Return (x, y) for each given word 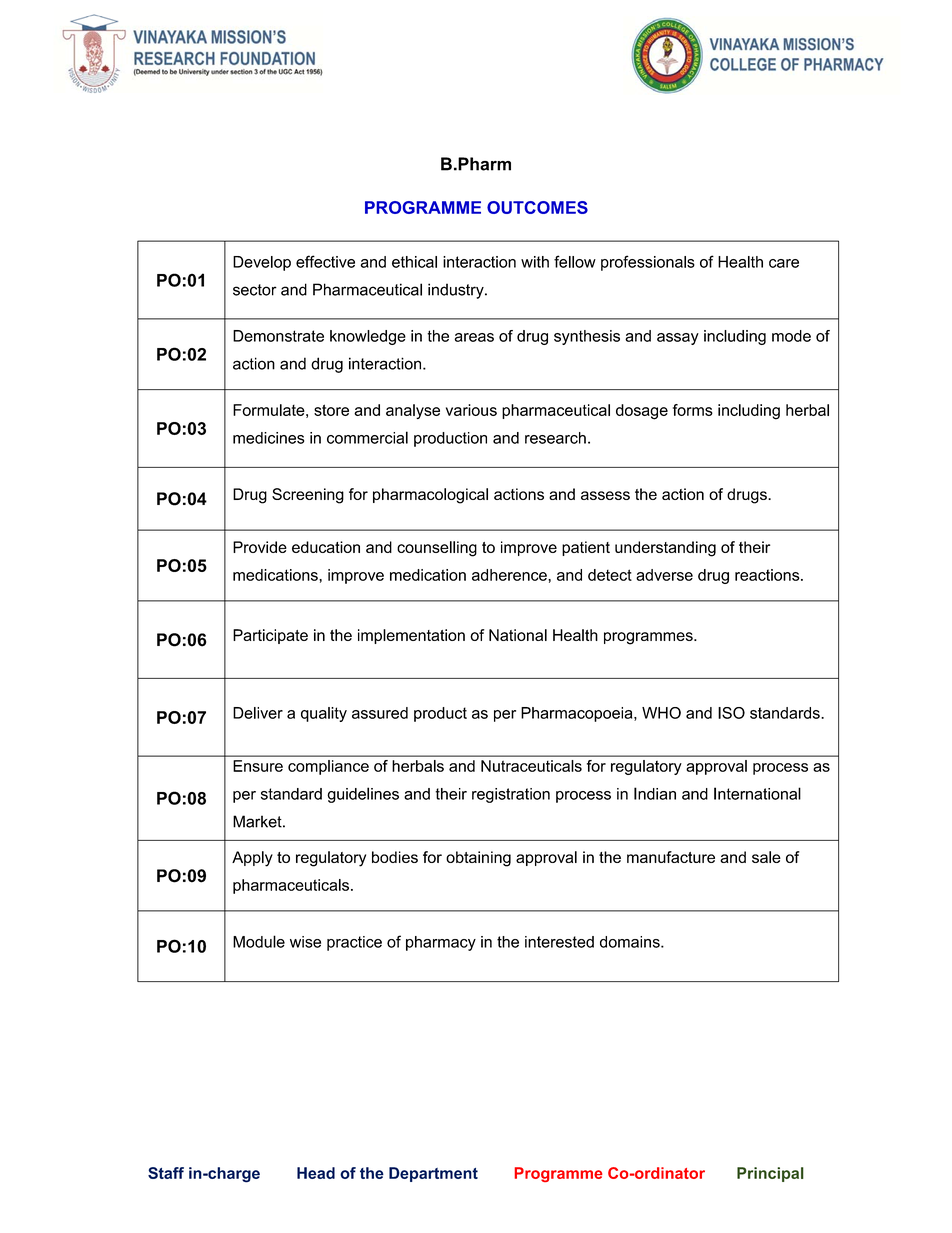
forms (693, 410)
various (471, 410)
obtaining (478, 859)
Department (433, 1174)
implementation (411, 636)
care (784, 263)
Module (259, 941)
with (535, 262)
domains (631, 942)
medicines (268, 438)
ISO (731, 713)
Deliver (258, 713)
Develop (262, 263)
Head (316, 1173)
